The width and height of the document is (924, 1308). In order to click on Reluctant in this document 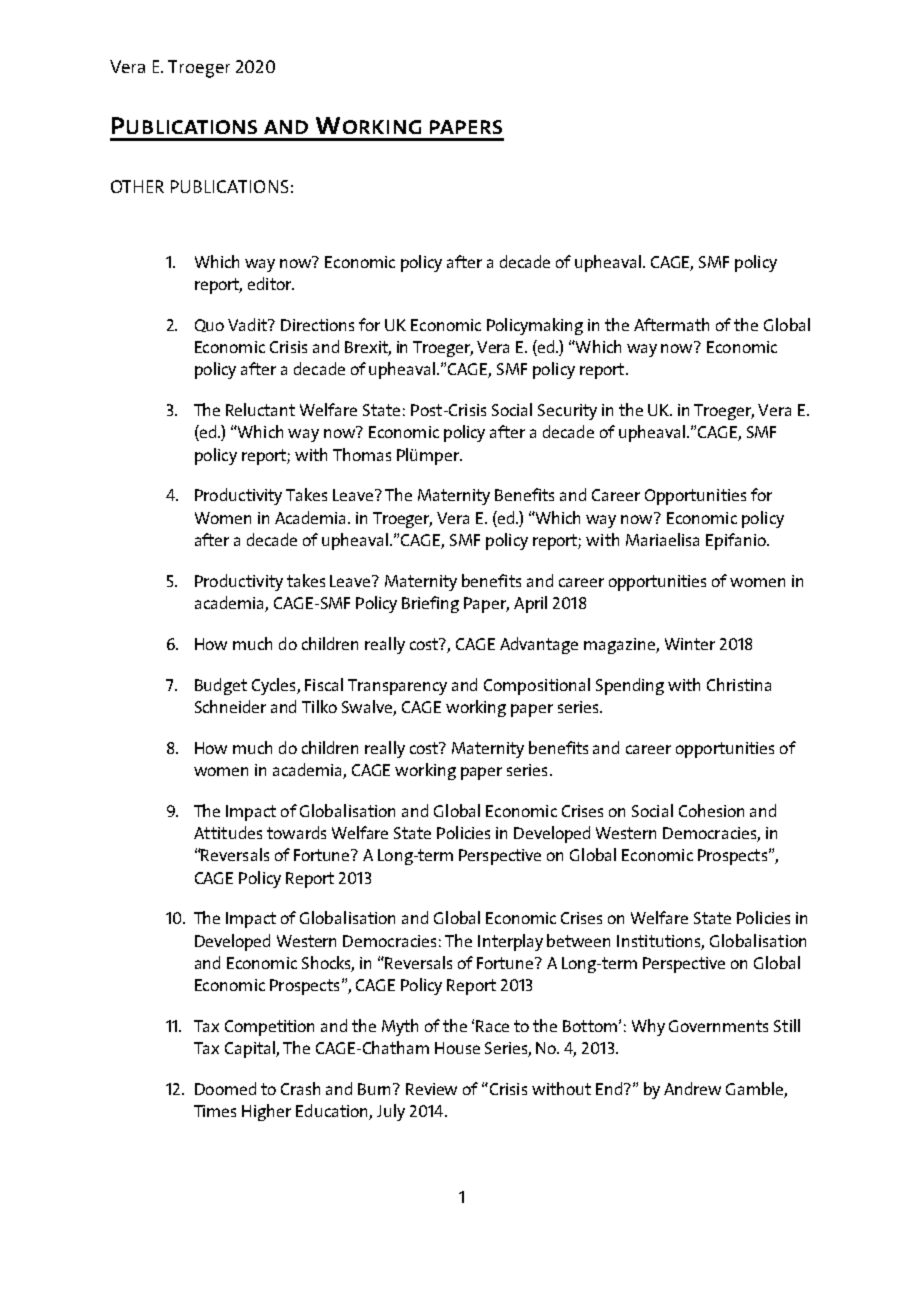, I will do `click(260, 409)`.
